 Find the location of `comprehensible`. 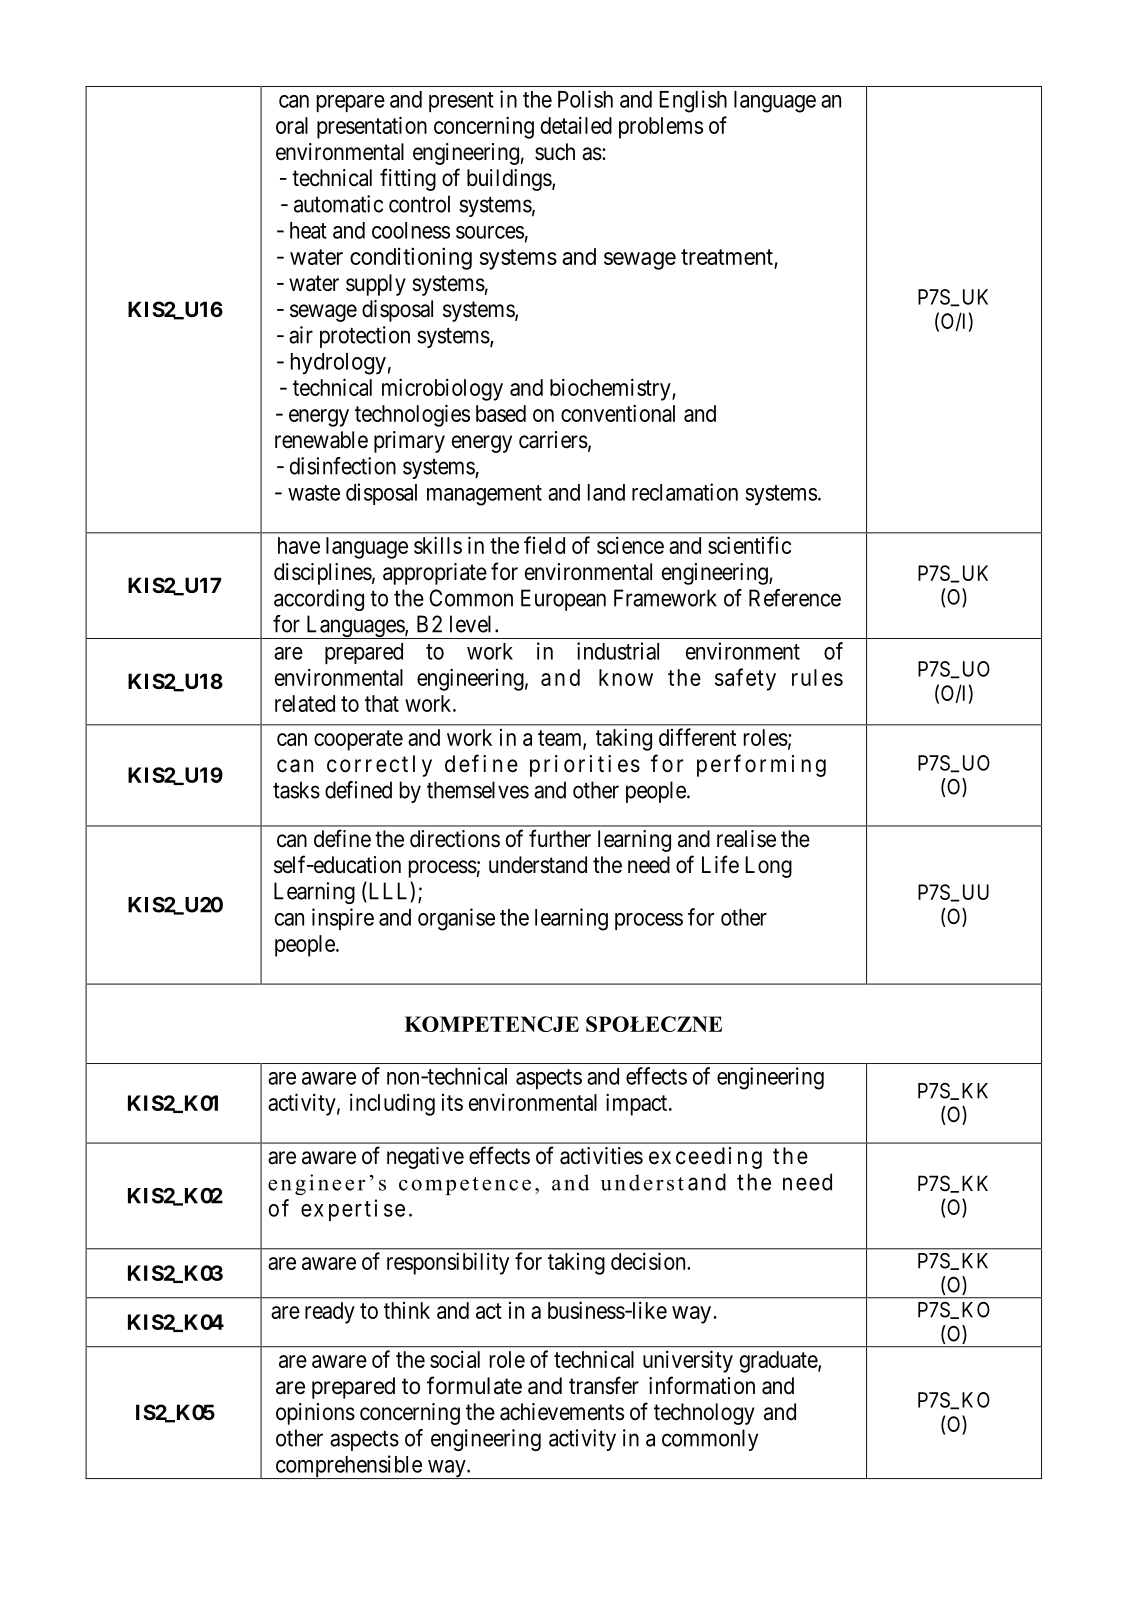

comprehensible is located at coordinates (348, 1467).
